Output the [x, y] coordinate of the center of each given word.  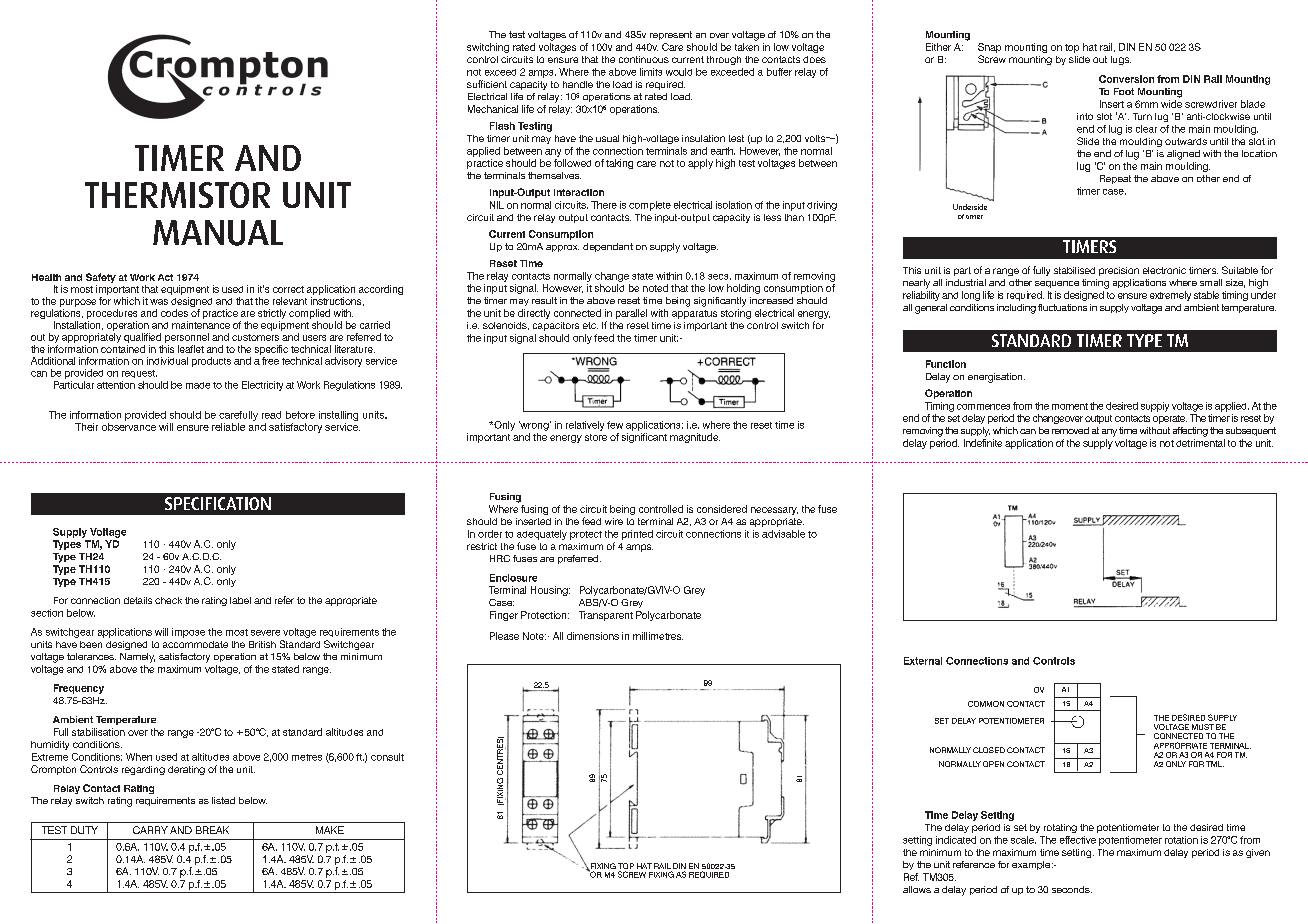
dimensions [593, 636]
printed [637, 535]
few [615, 425]
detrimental [1200, 443]
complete [650, 206]
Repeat [1115, 179]
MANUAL [218, 233]
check [168, 600]
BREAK [212, 830]
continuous [644, 59]
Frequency [79, 689]
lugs [1121, 60]
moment [1070, 406]
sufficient [487, 84]
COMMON [986, 704]
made [198, 385]
